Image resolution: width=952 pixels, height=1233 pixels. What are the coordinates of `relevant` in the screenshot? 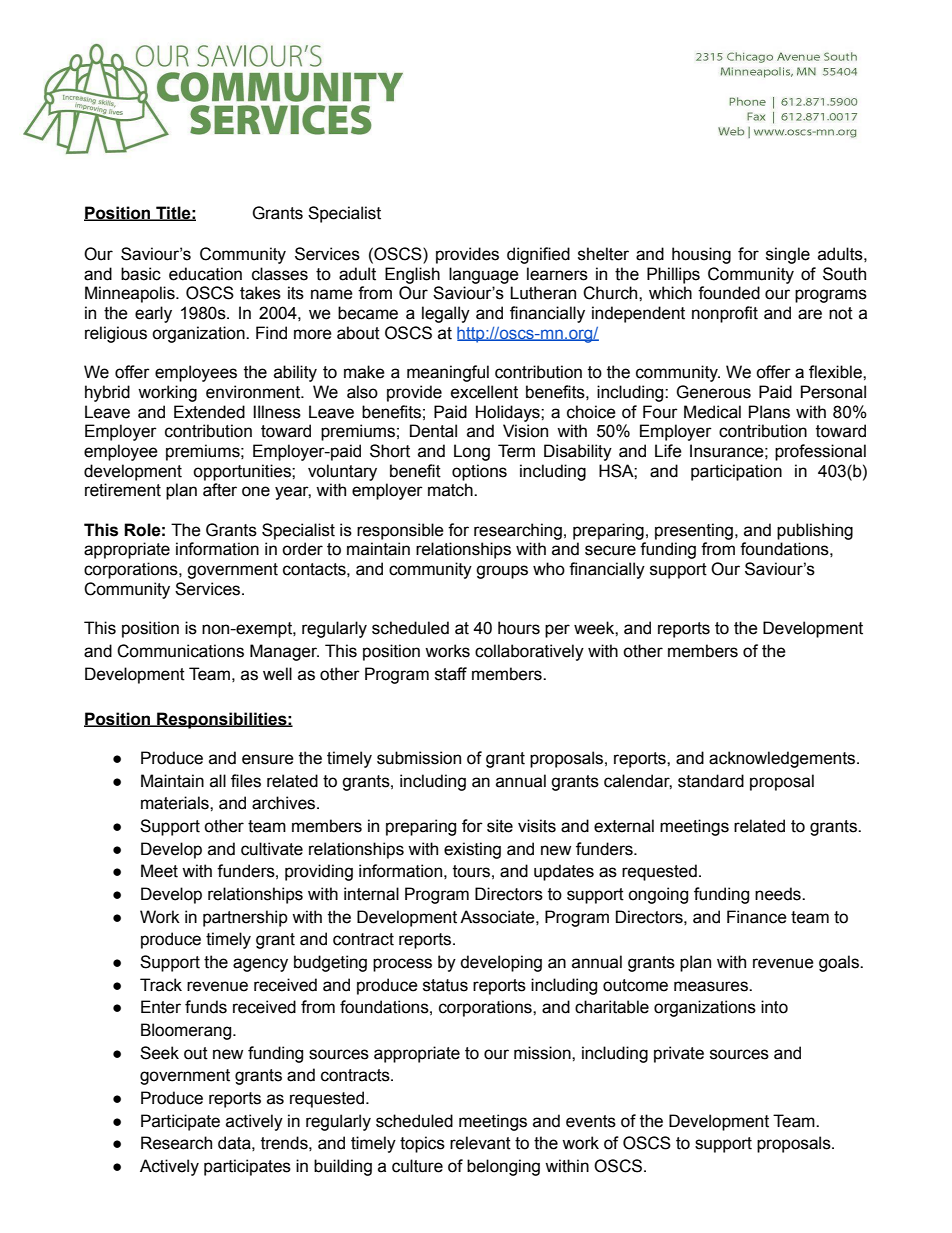 It's located at (480, 1143).
